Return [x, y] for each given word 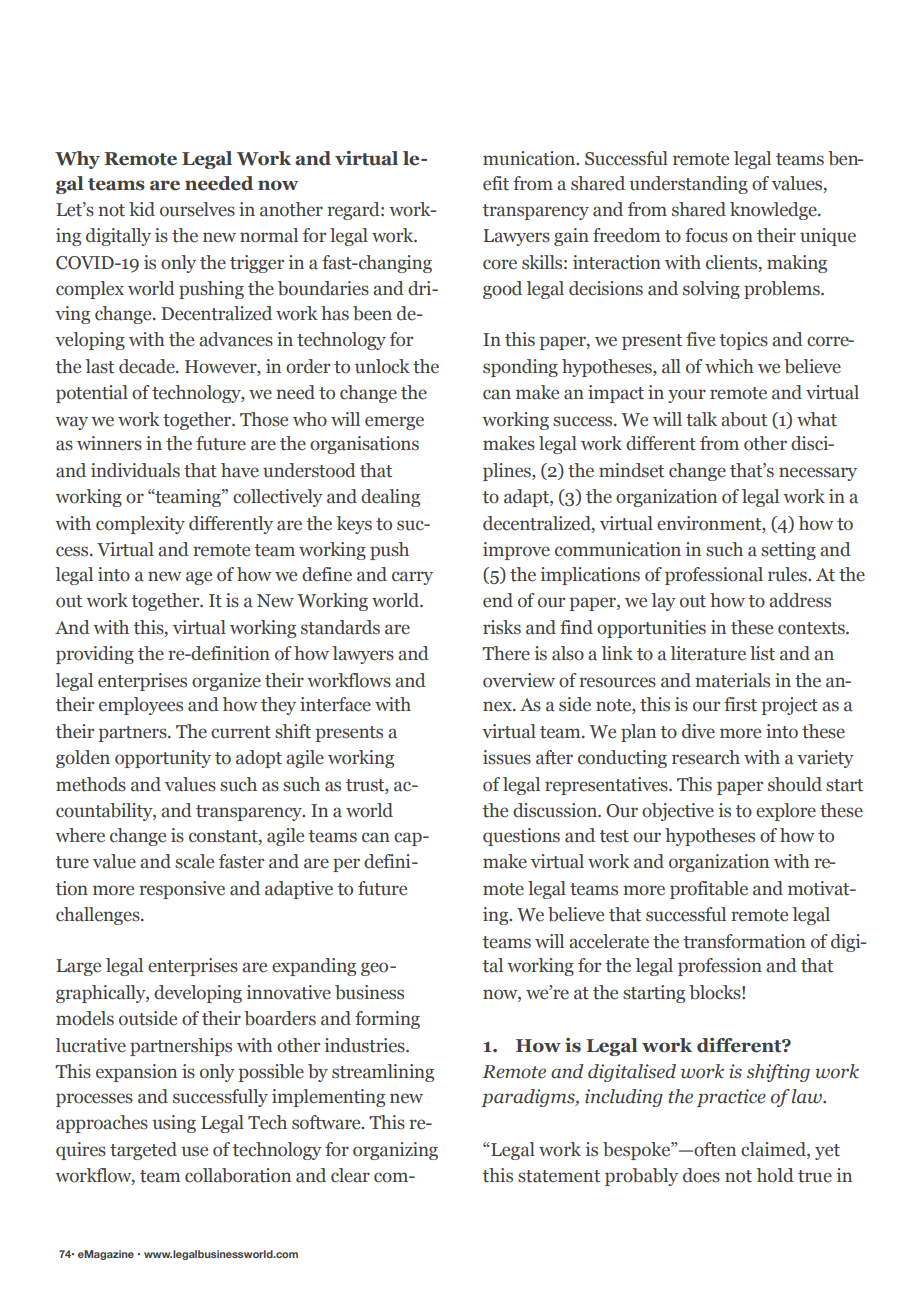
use [195, 1151]
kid [142, 209]
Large [78, 967]
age [199, 578]
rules [788, 574]
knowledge [774, 211]
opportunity [163, 759]
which [729, 366]
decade [148, 366]
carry [412, 578]
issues [507, 757]
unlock [382, 366]
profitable [709, 890]
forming [387, 1020]
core [500, 264]
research [706, 757]
